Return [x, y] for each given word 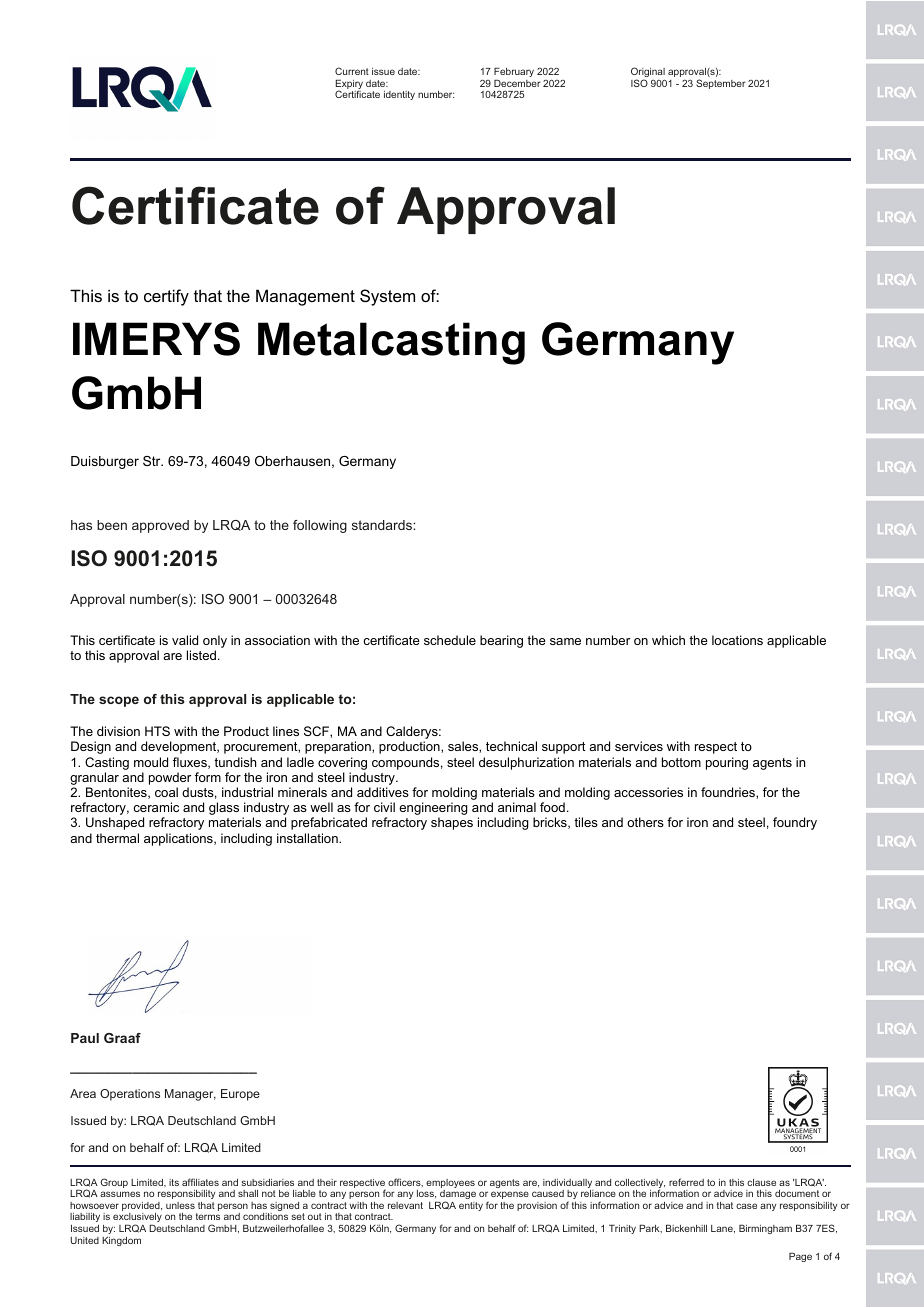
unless [180, 1205]
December [517, 83]
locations [737, 640]
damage [458, 1196]
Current [352, 71]
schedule [450, 640]
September [721, 84]
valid [185, 640]
